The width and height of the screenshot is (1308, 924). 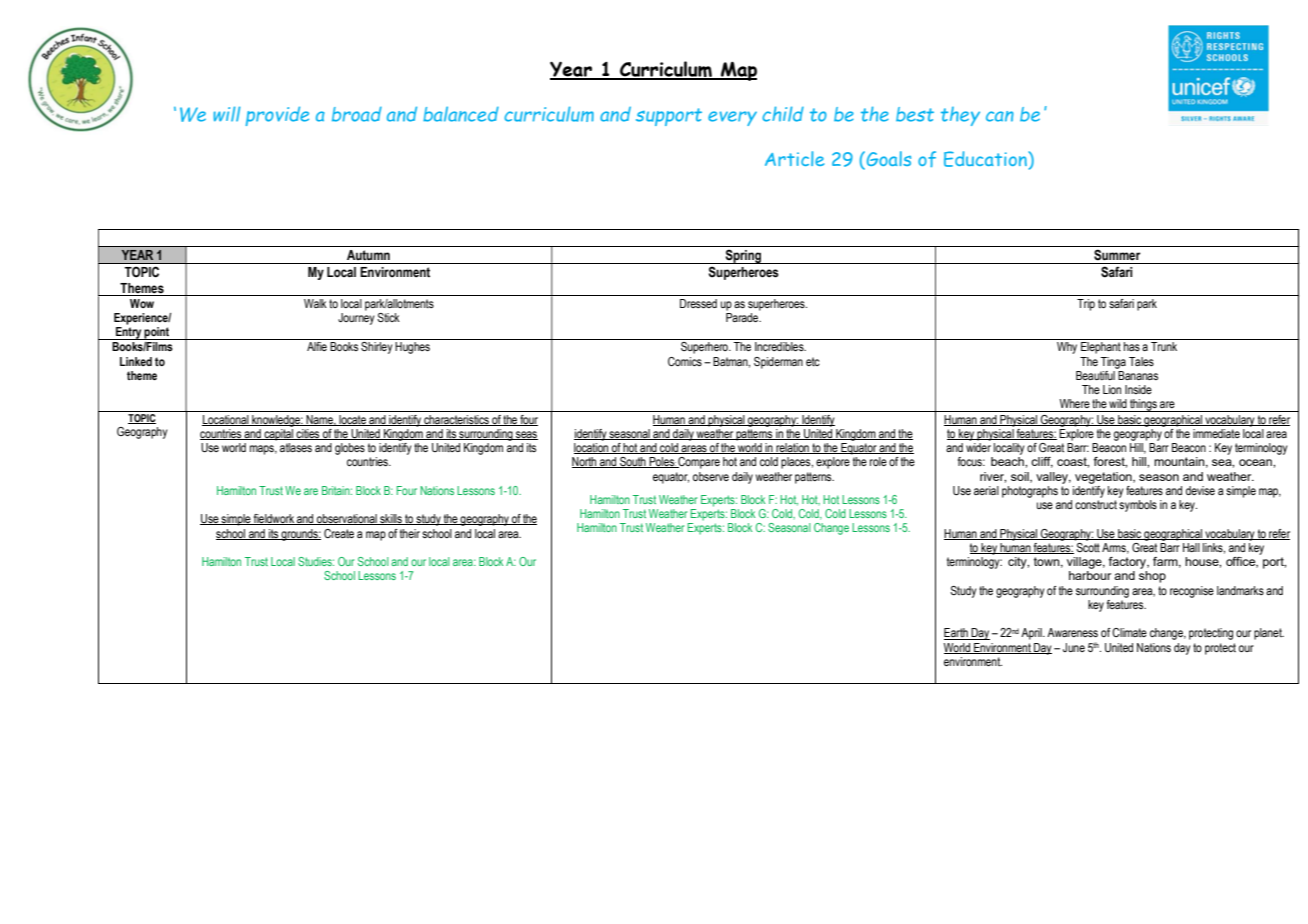 I want to click on symbols, so click(x=1138, y=504).
